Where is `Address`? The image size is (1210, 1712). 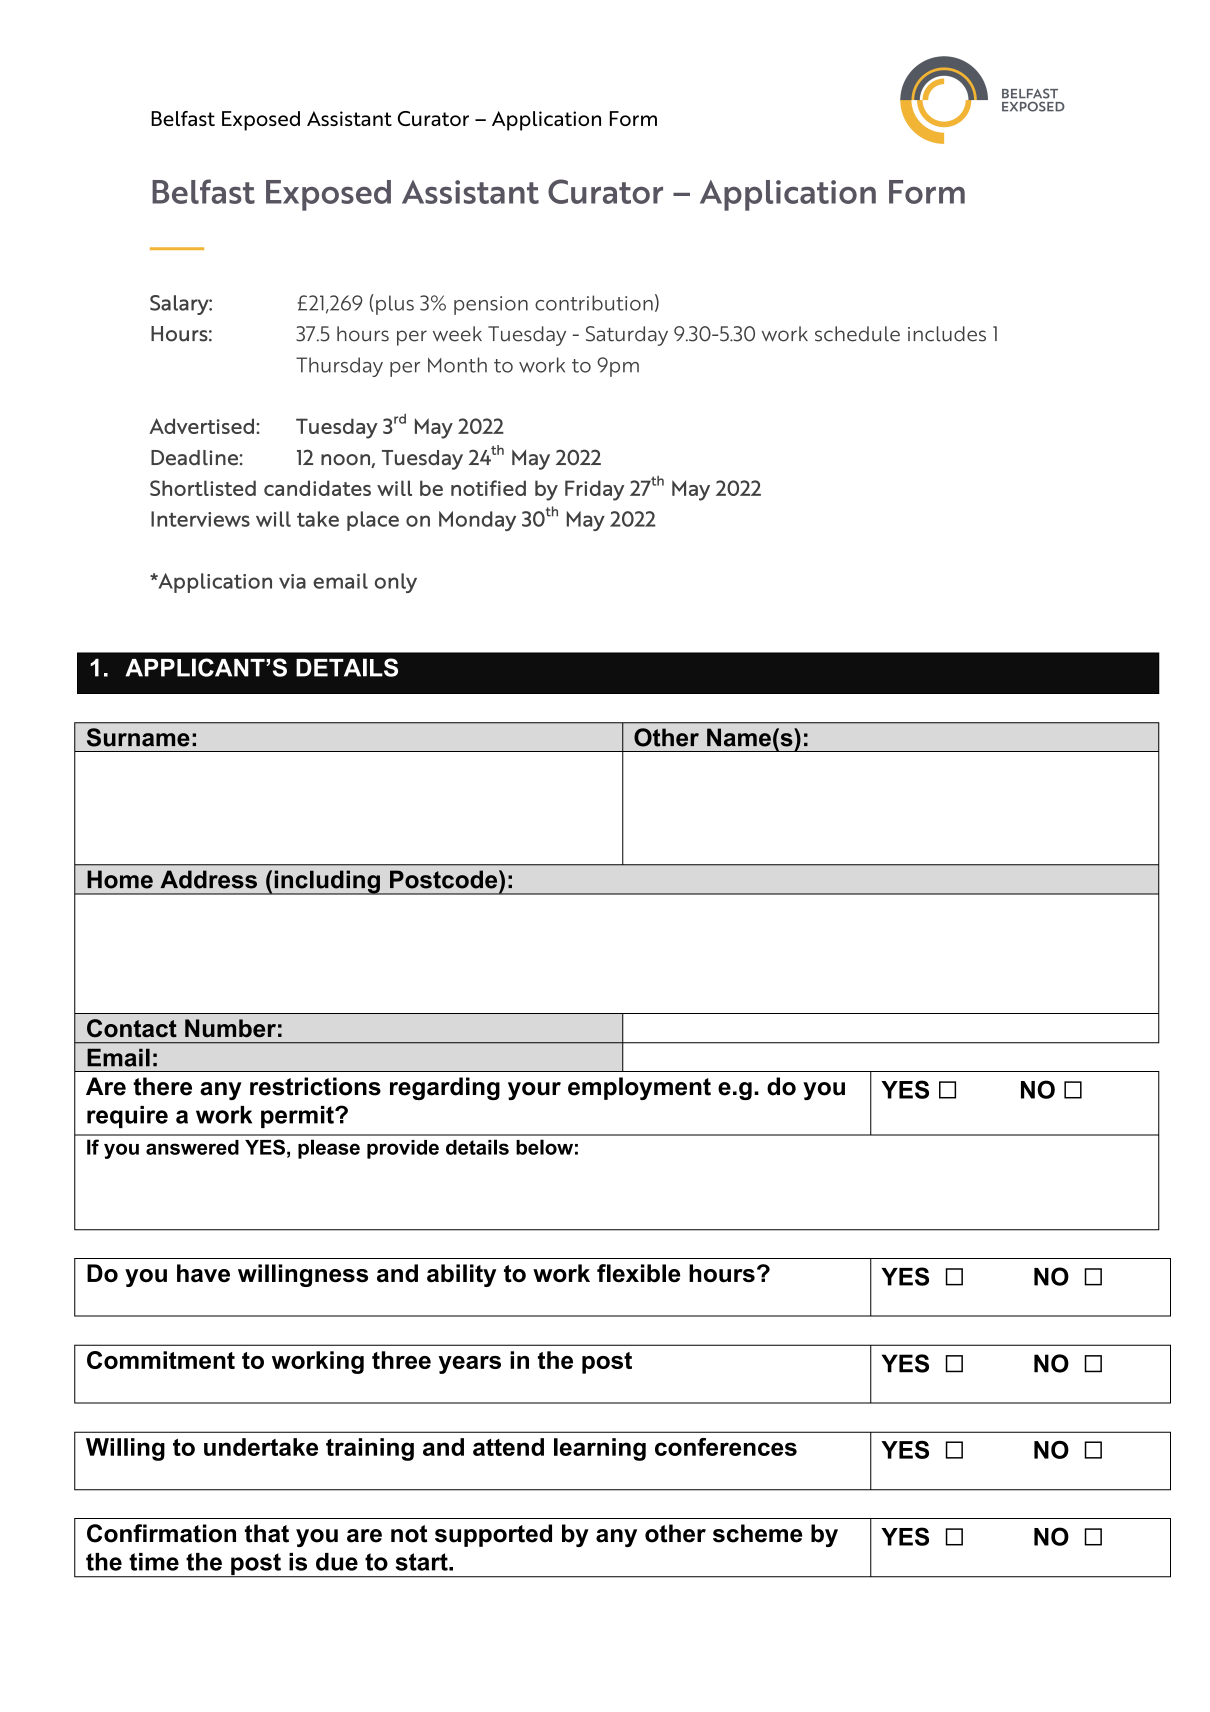
Address is located at coordinates (208, 879).
